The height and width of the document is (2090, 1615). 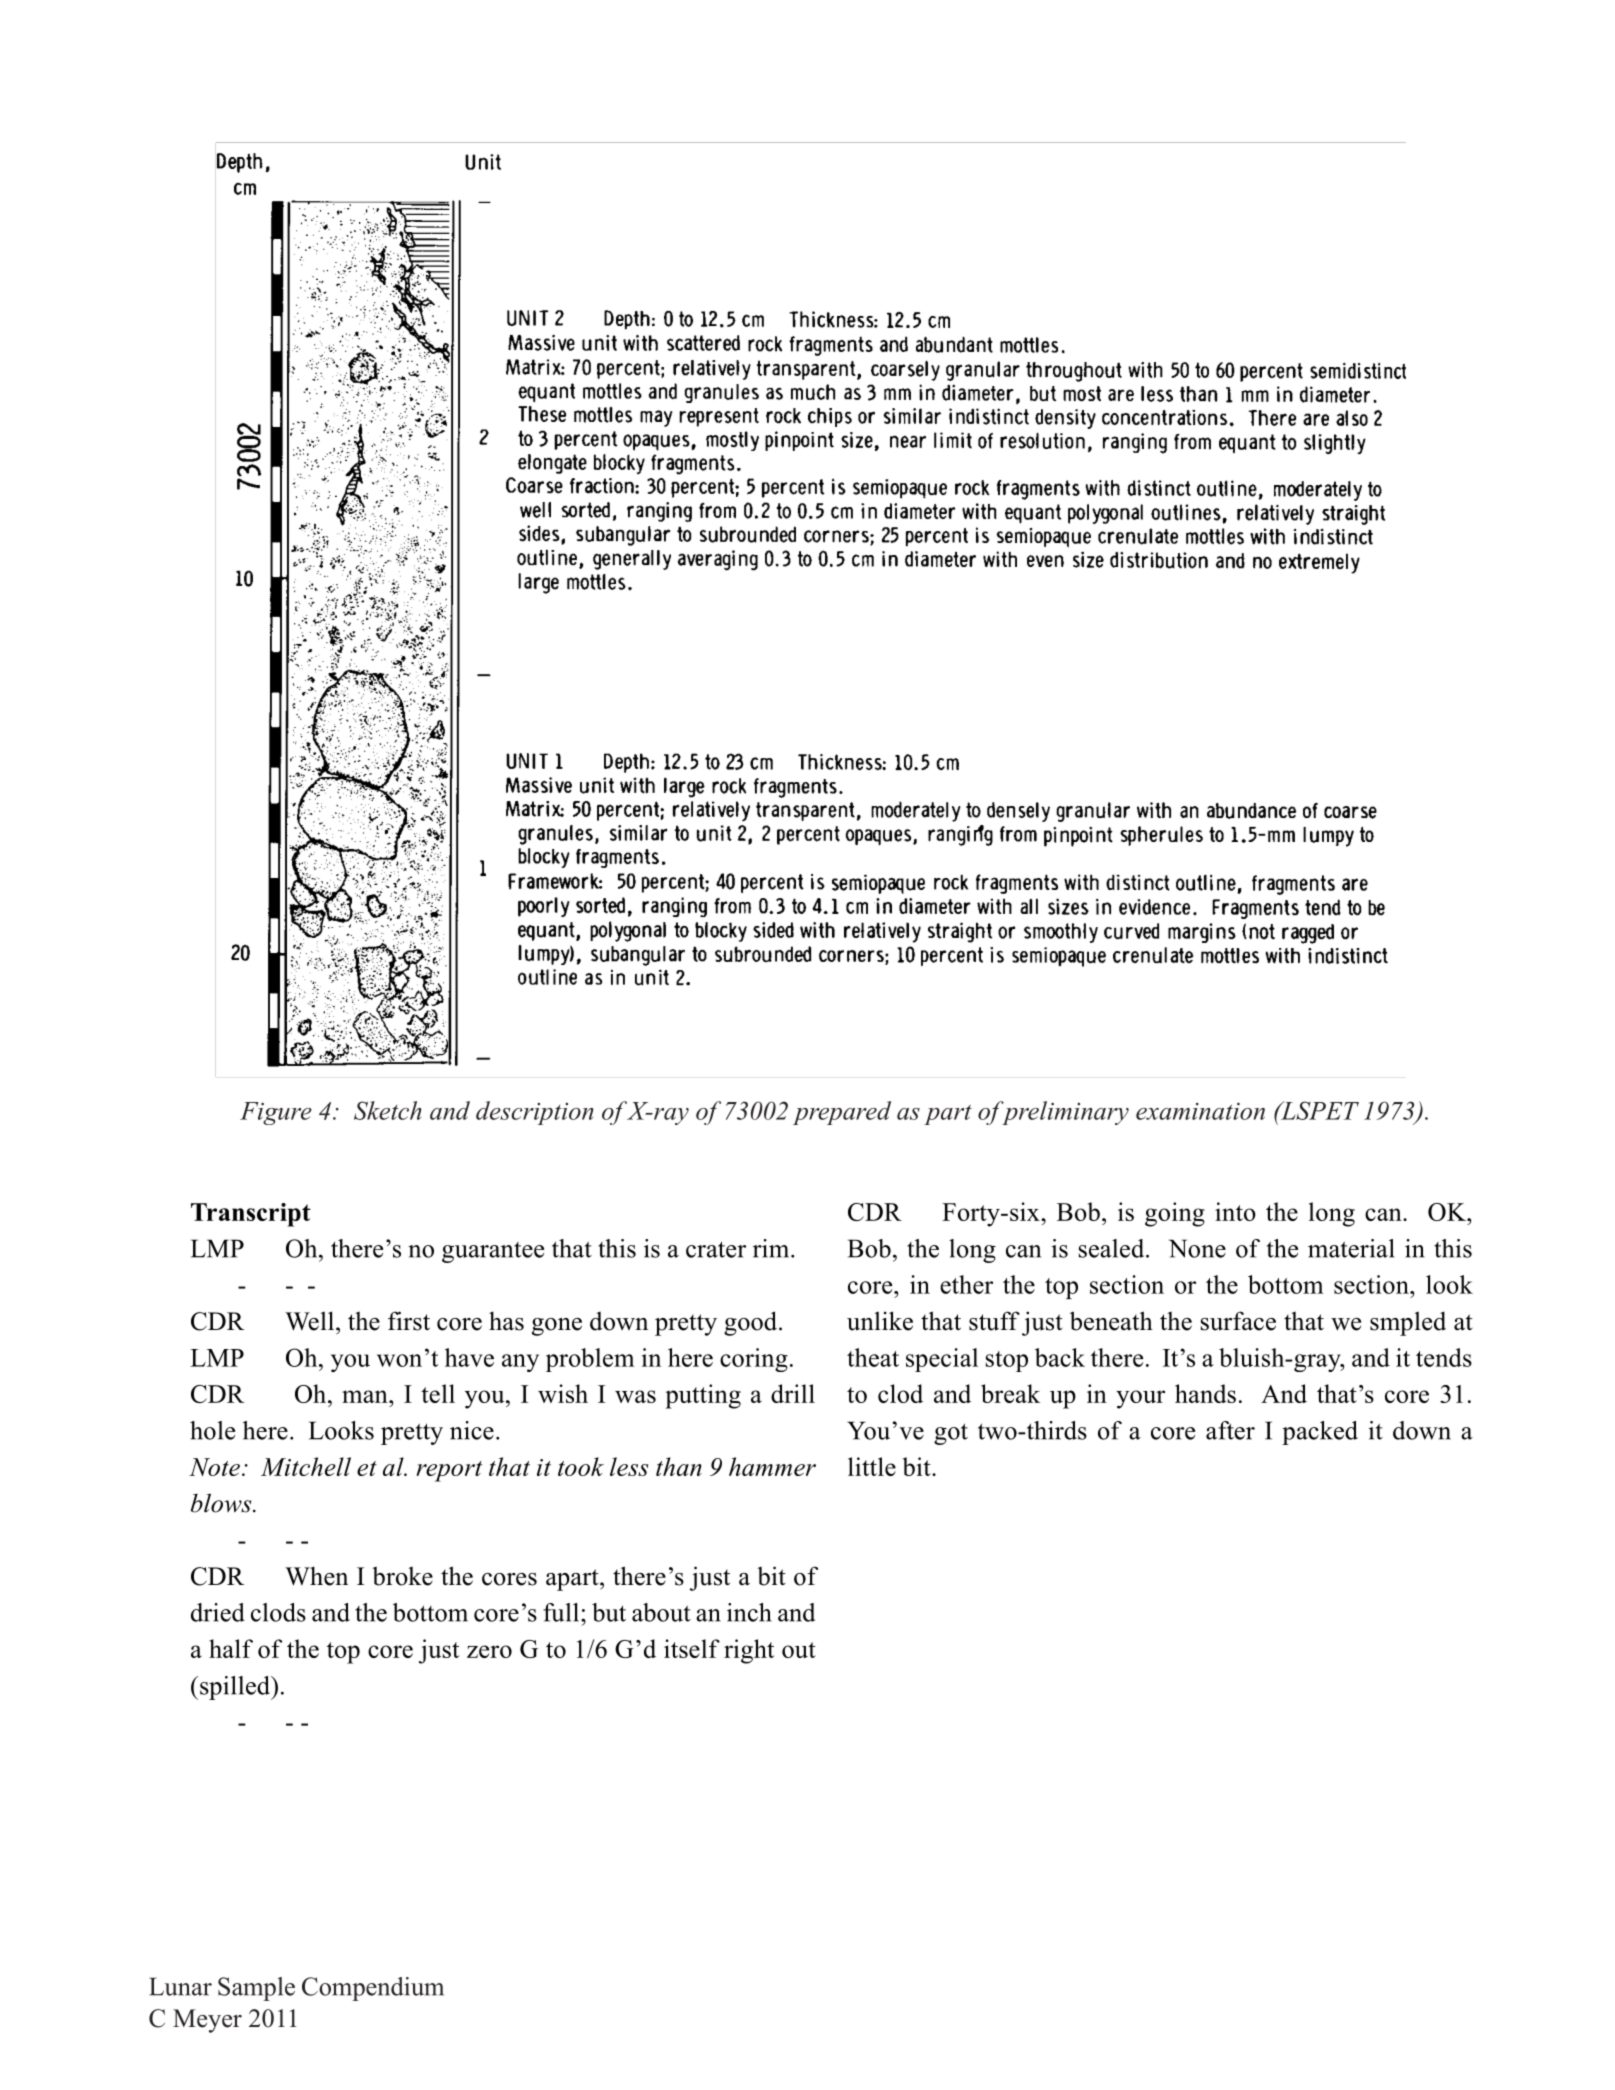 What do you see at coordinates (236, 1688) in the document?
I see `spilled` at bounding box center [236, 1688].
